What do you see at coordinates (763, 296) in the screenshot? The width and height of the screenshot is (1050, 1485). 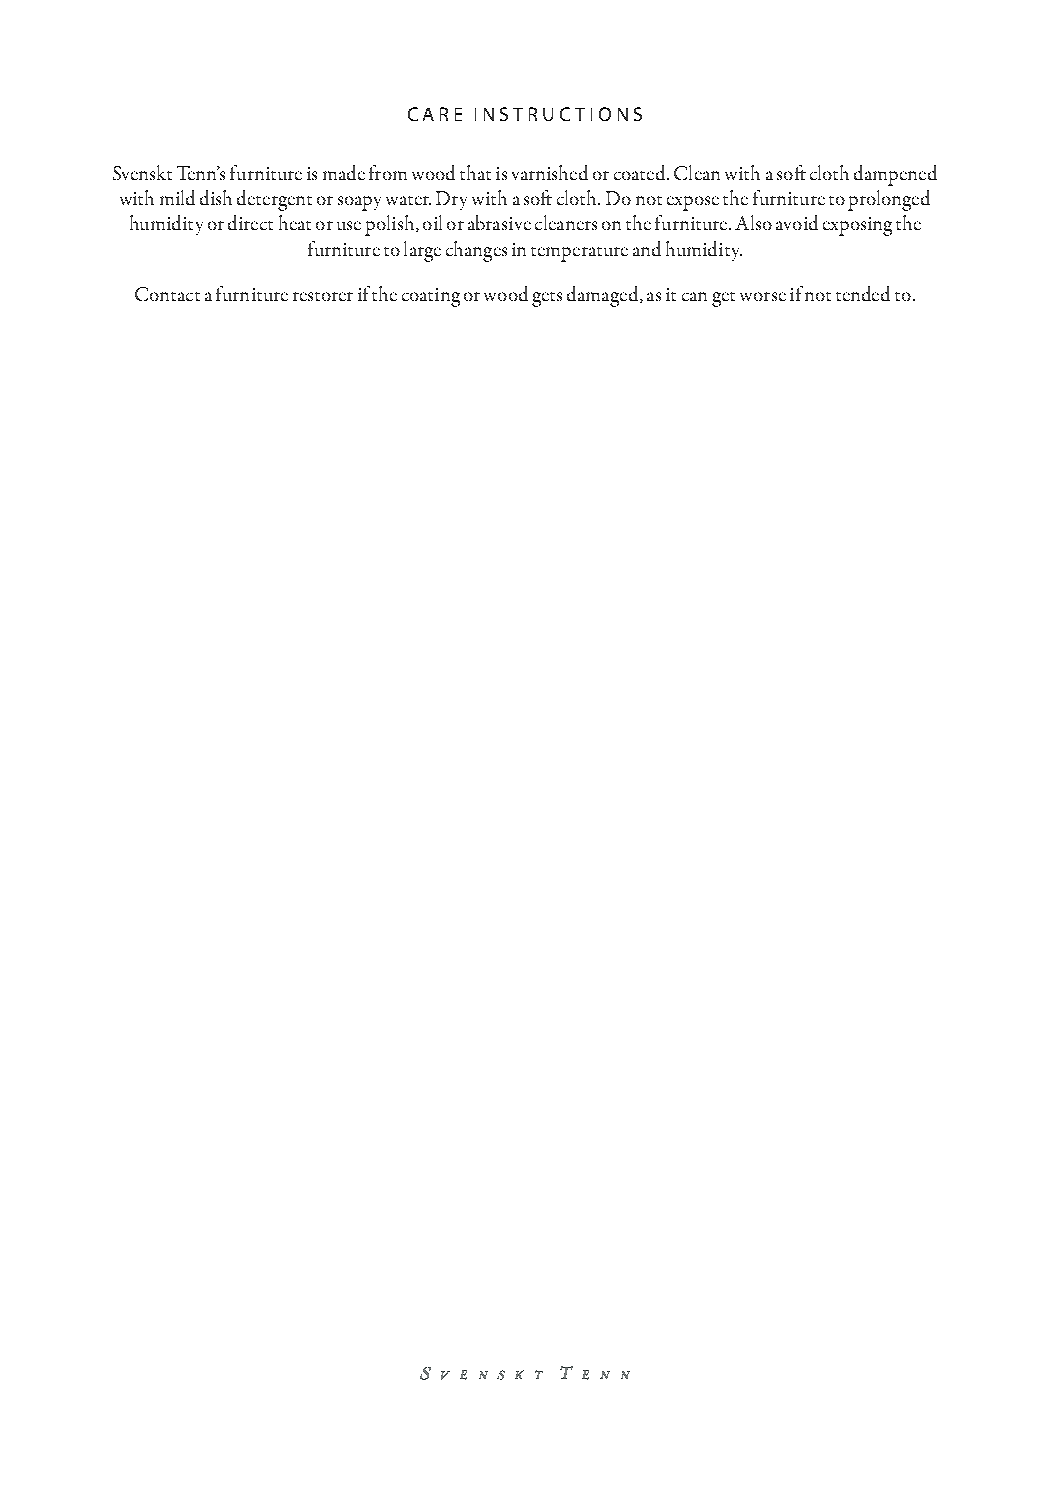 I see `worse` at bounding box center [763, 296].
